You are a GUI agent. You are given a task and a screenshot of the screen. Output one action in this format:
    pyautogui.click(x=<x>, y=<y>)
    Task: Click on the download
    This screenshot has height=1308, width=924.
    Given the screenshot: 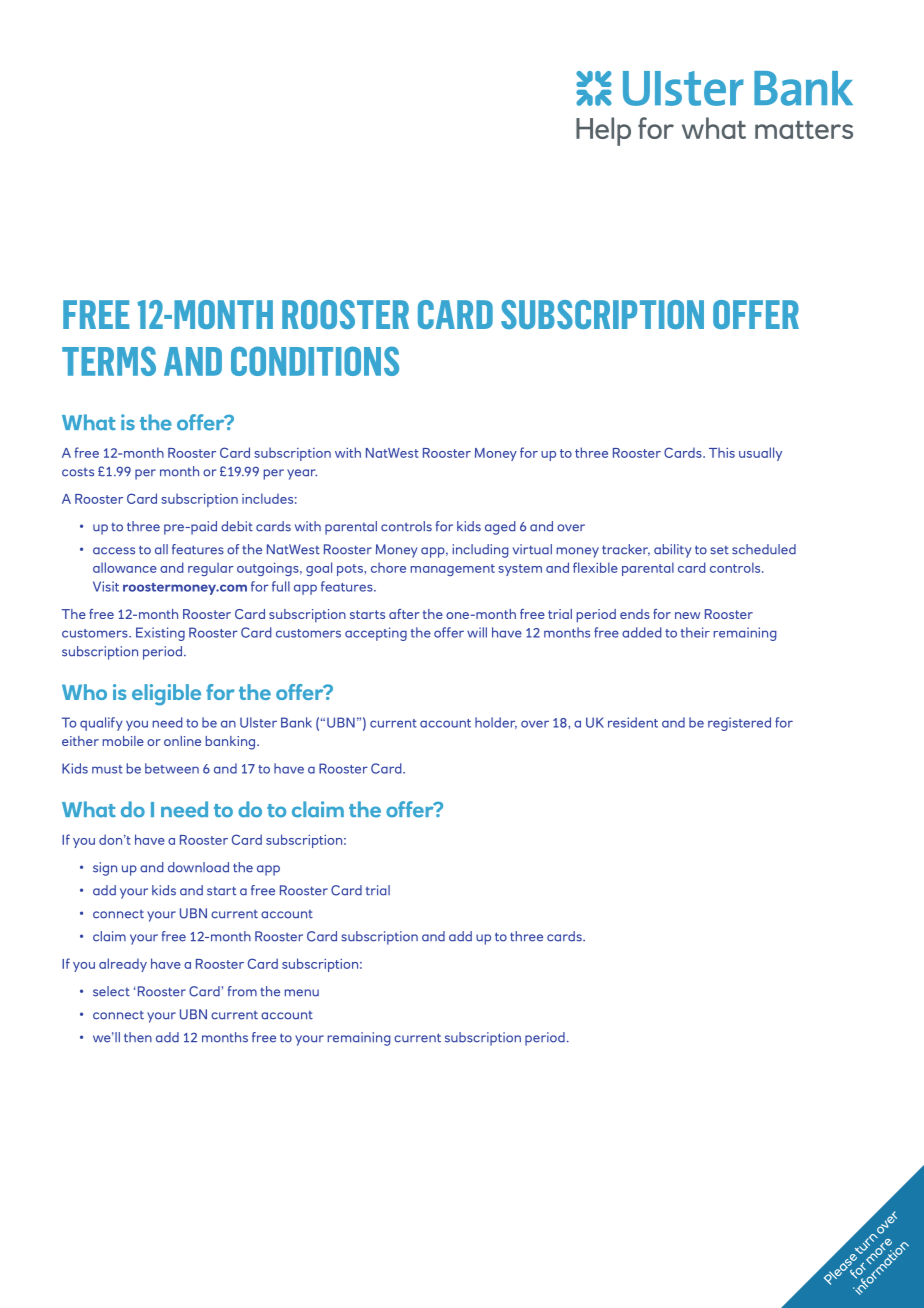 What is the action you would take?
    pyautogui.click(x=198, y=867)
